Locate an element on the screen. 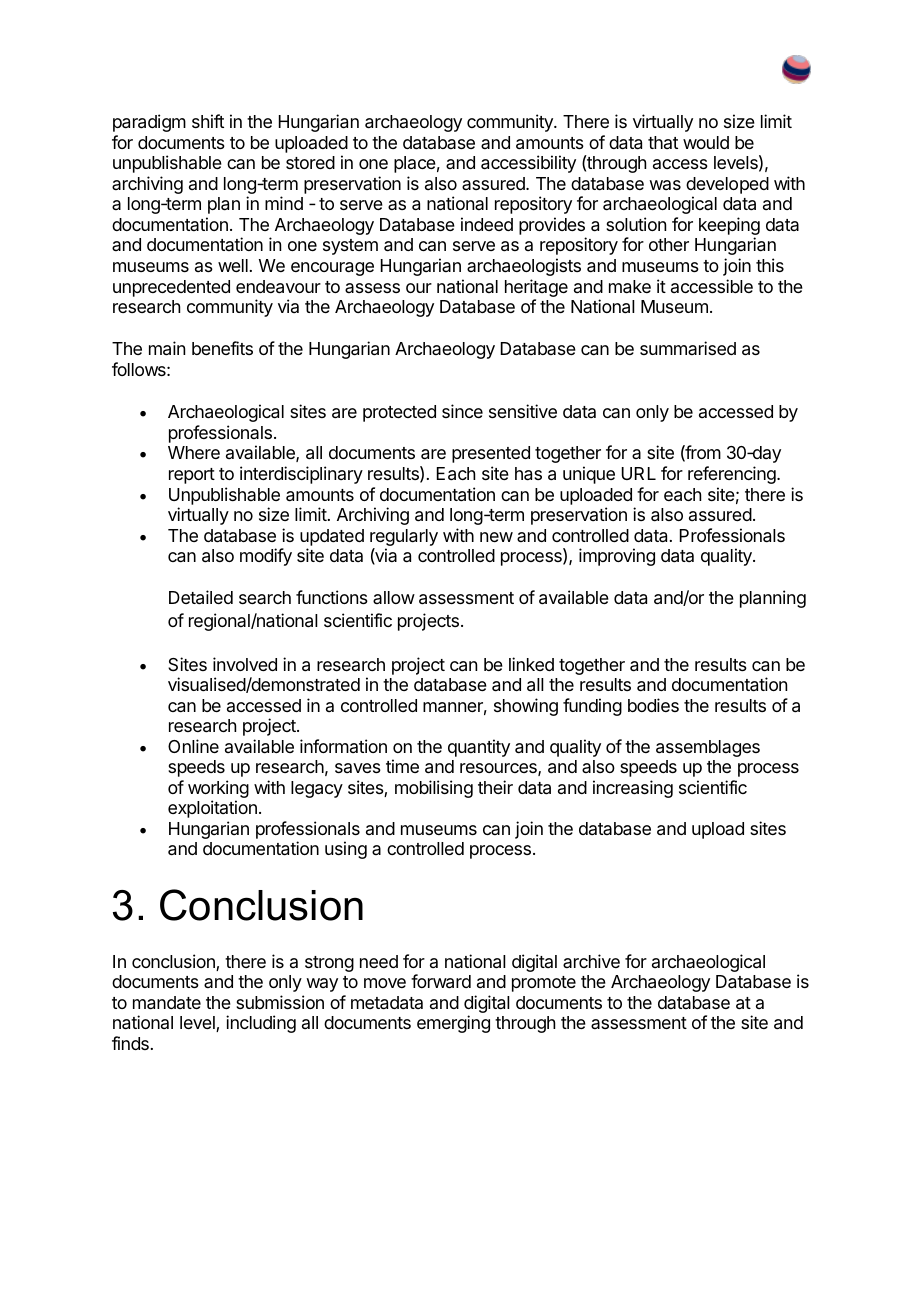  shift is located at coordinates (208, 121).
